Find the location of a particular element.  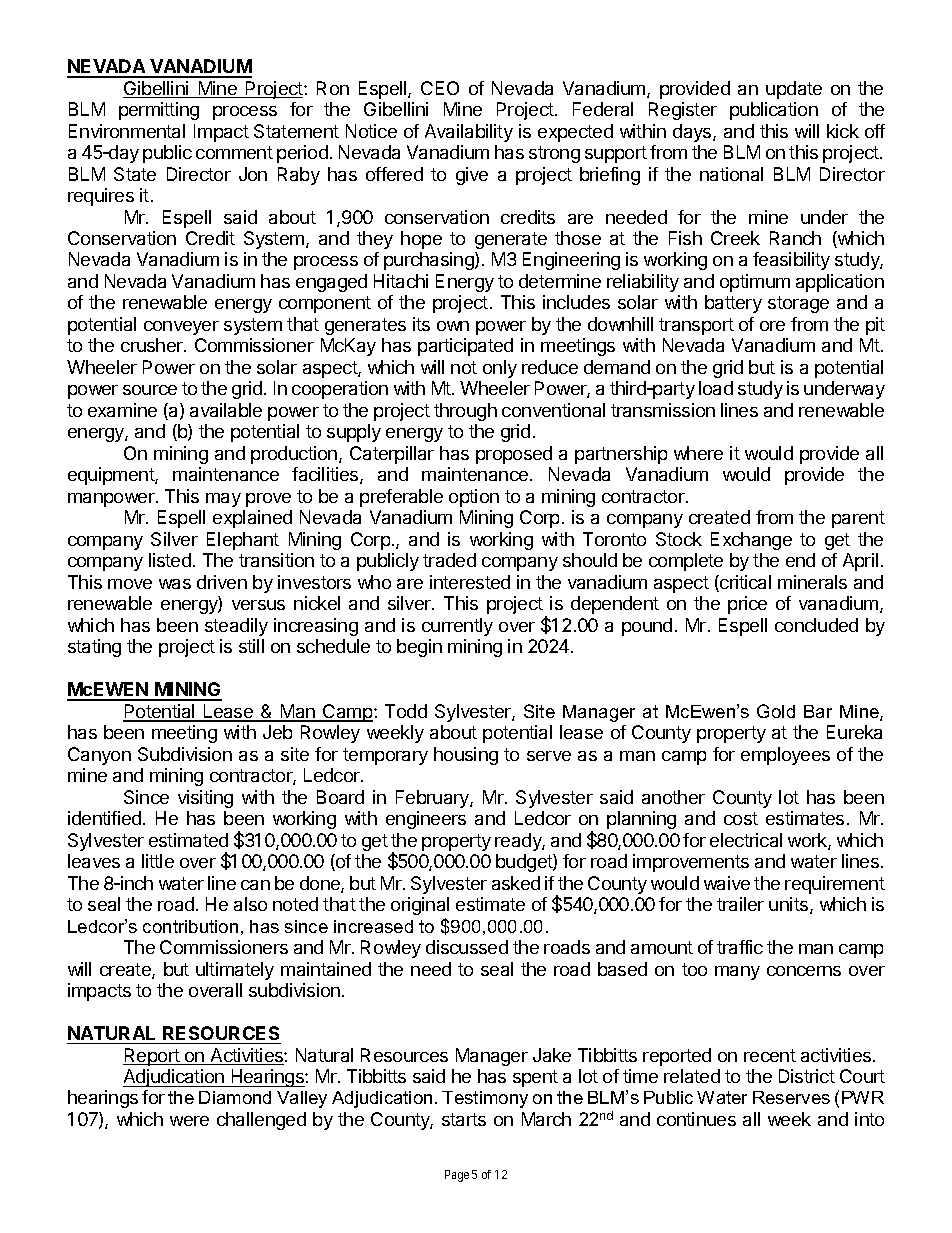

Availability is located at coordinates (469, 133).
